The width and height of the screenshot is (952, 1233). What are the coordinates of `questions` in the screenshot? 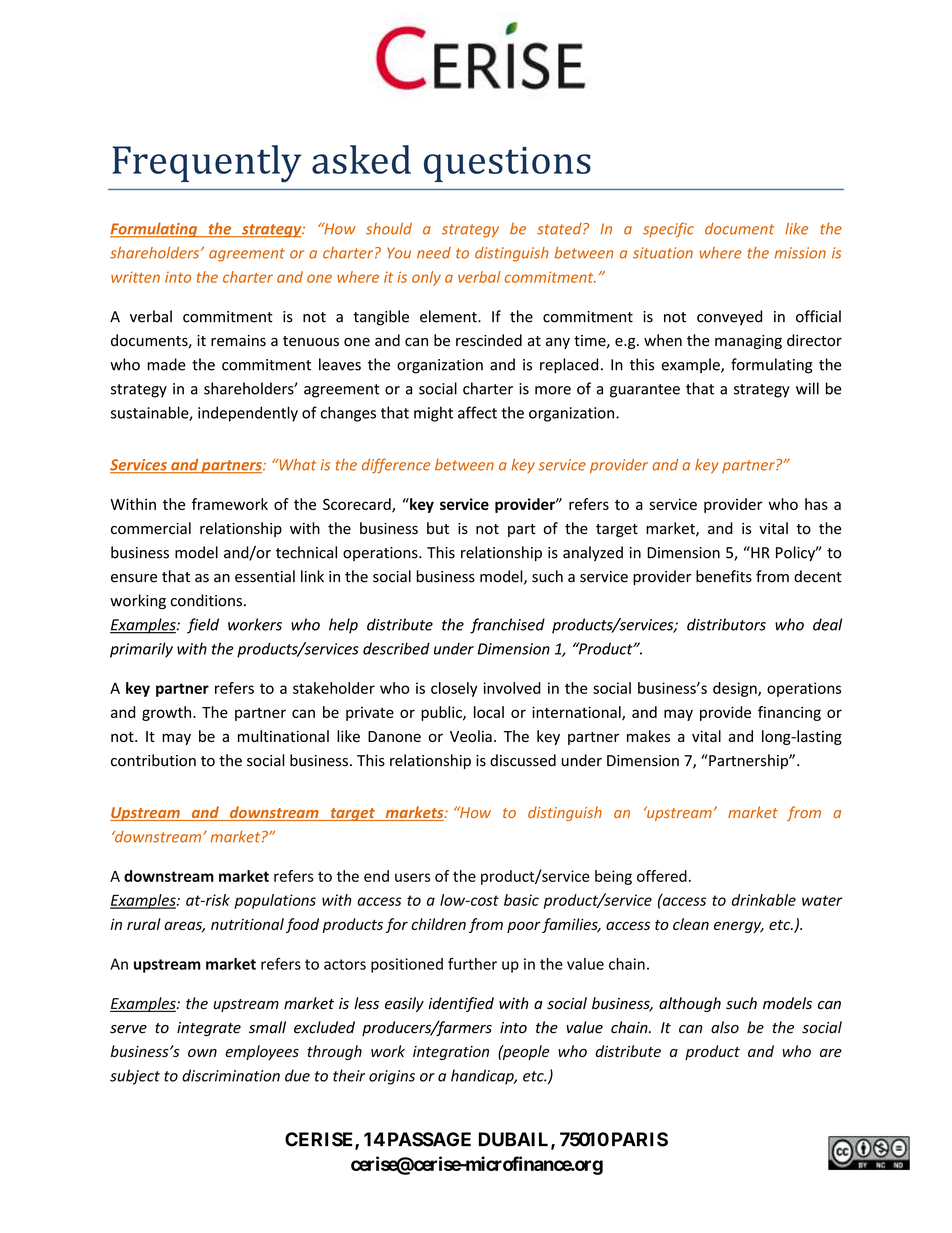 It's located at (507, 164).
